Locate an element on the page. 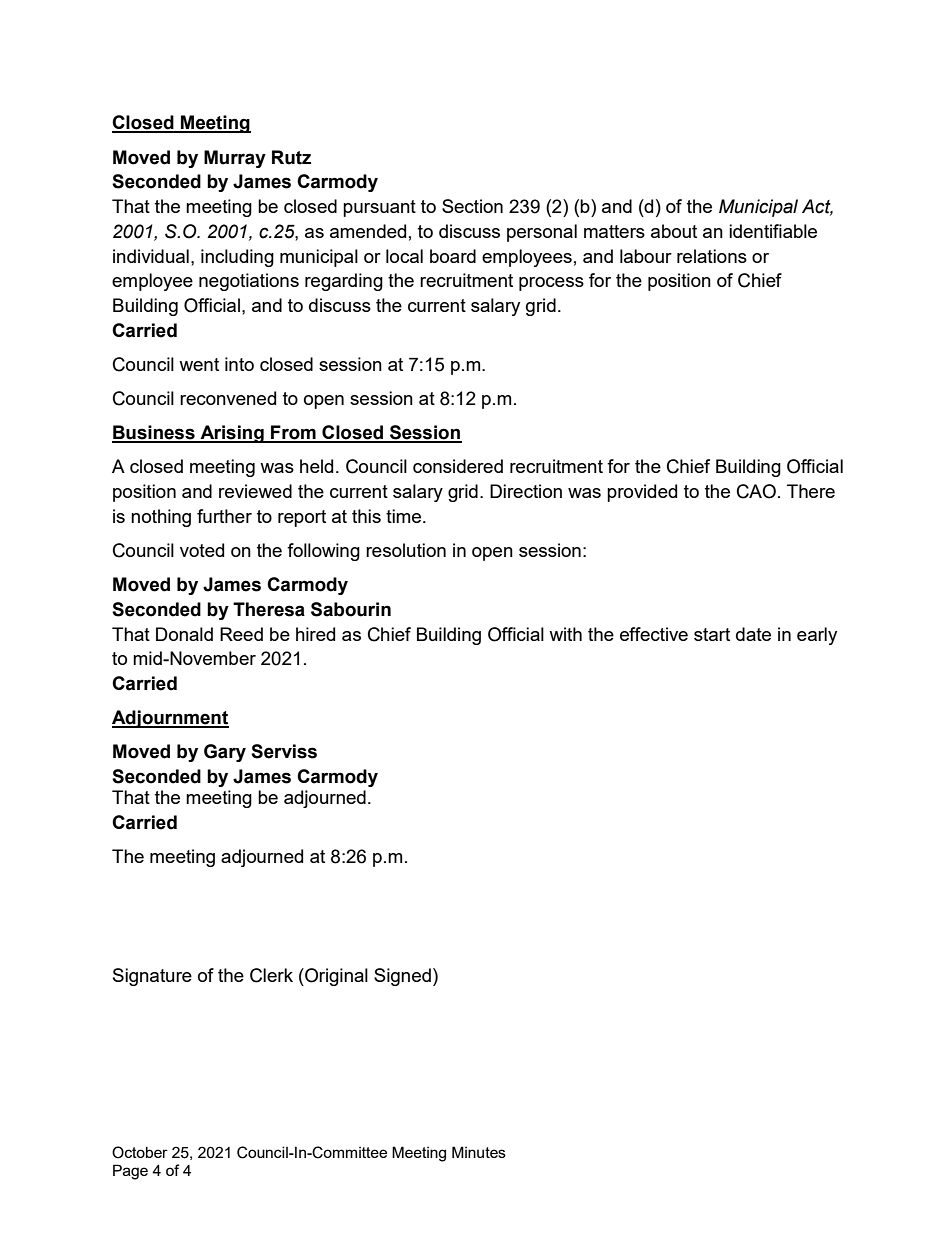 This image has width=952, height=1235. Minutes is located at coordinates (479, 1152).
